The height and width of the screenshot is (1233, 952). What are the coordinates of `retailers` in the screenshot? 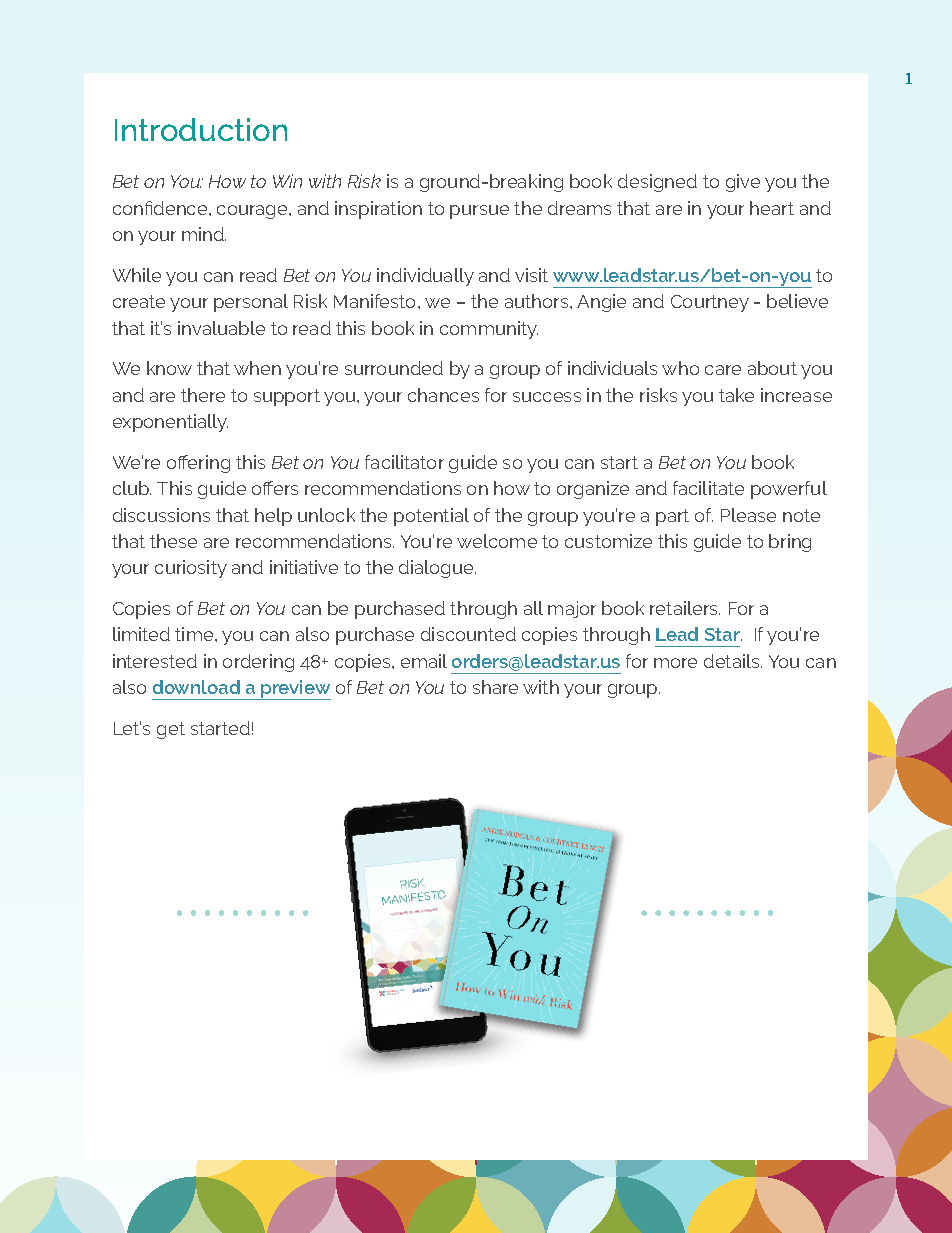 It's located at (685, 608).
